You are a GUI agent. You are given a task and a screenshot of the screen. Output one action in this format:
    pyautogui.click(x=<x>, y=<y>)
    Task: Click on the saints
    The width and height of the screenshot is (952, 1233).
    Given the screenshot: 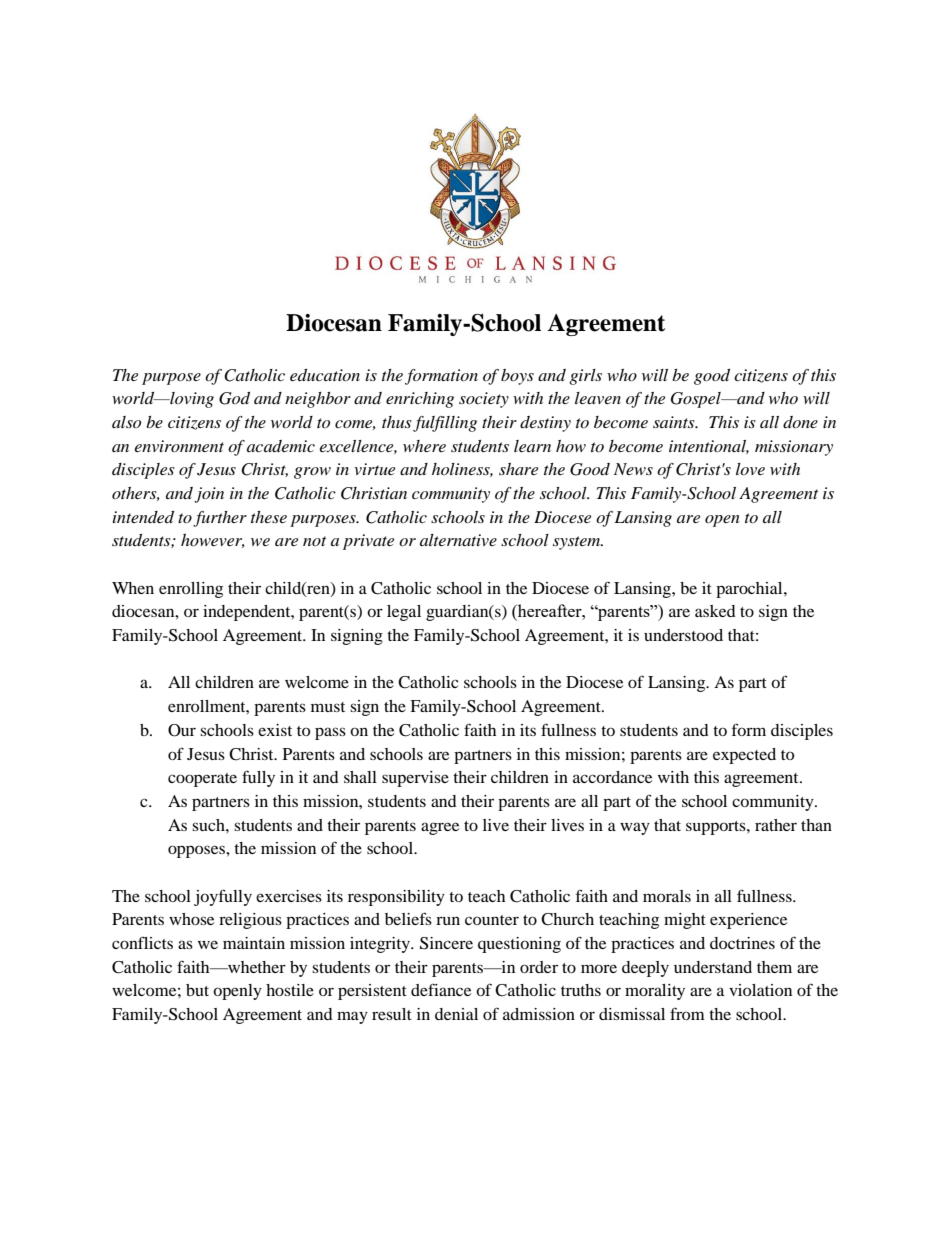 What is the action you would take?
    pyautogui.click(x=675, y=422)
